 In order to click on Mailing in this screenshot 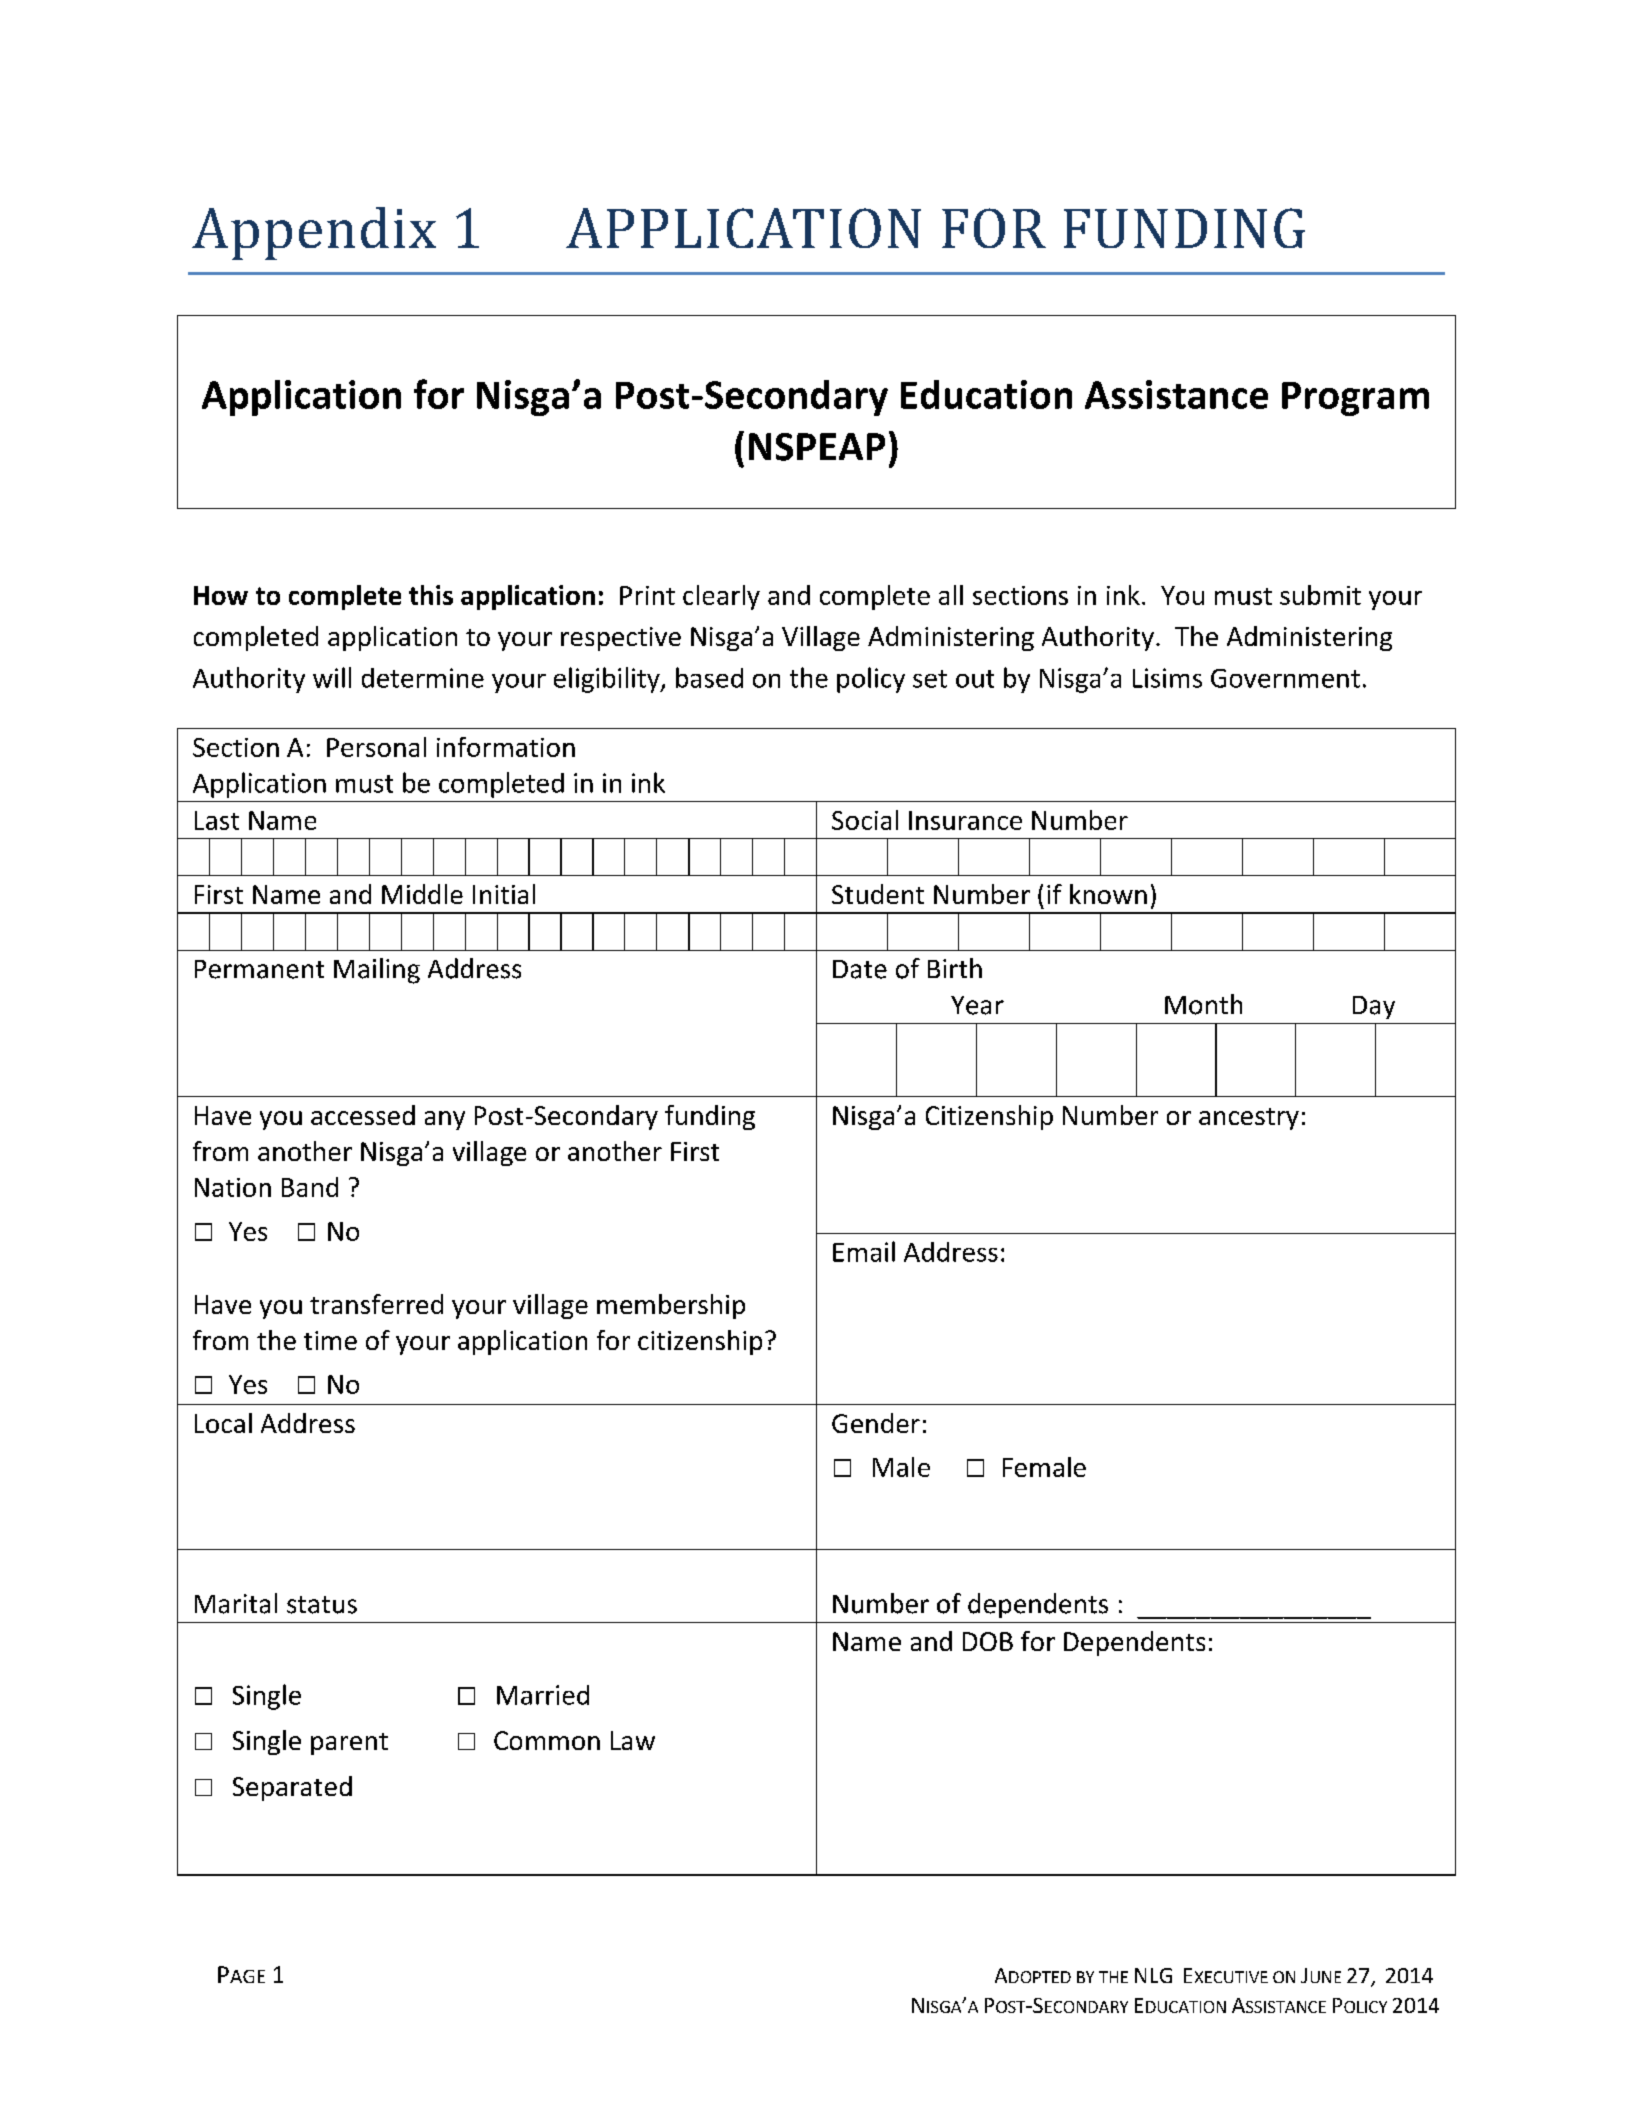, I will do `click(377, 971)`.
